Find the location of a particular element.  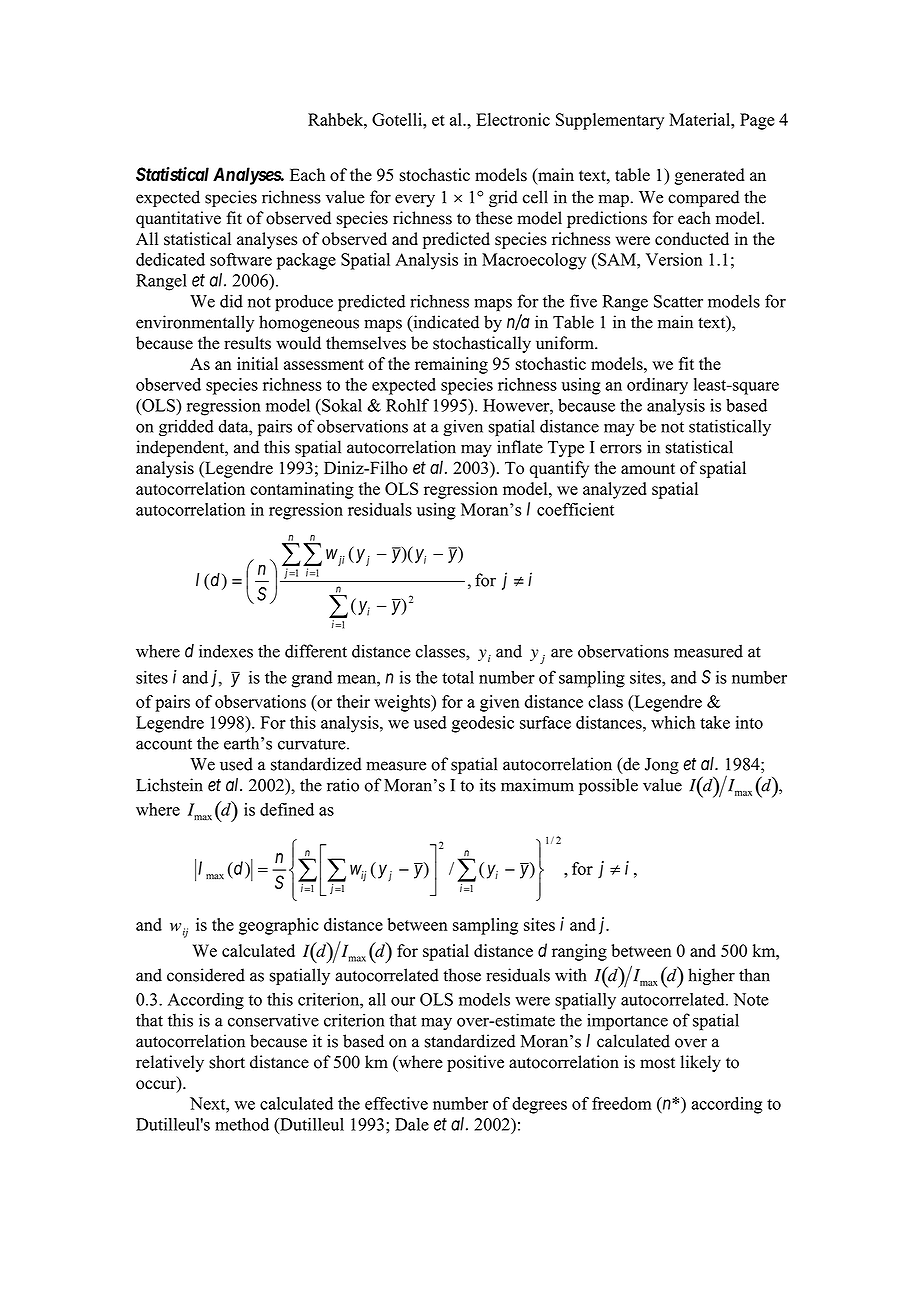

its is located at coordinates (488, 785).
